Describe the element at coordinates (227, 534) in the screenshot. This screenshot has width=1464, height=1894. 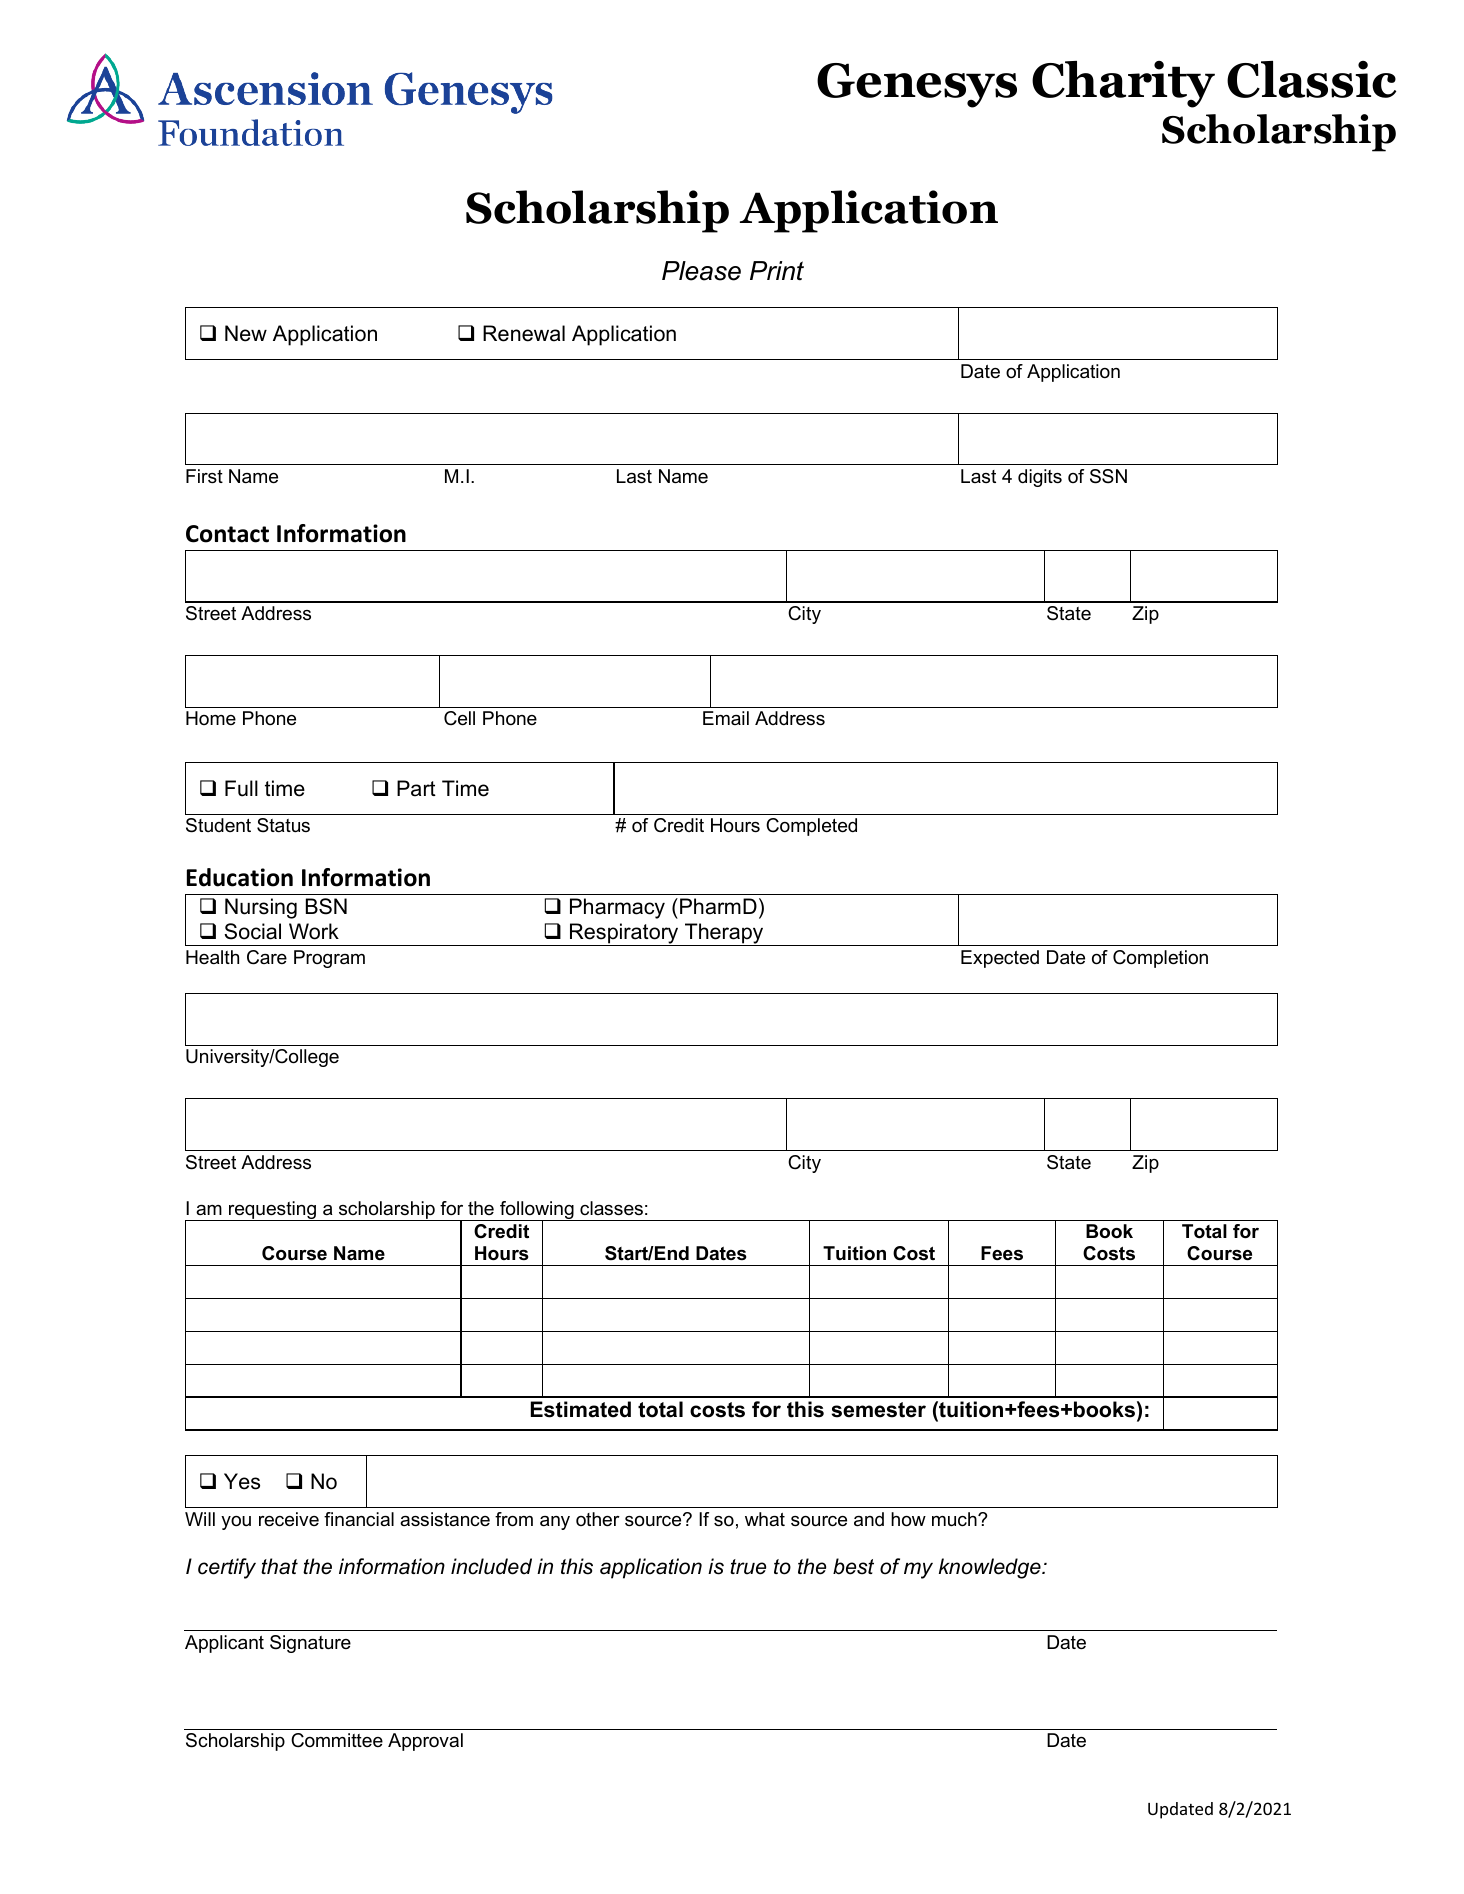
I see `Contact` at that location.
